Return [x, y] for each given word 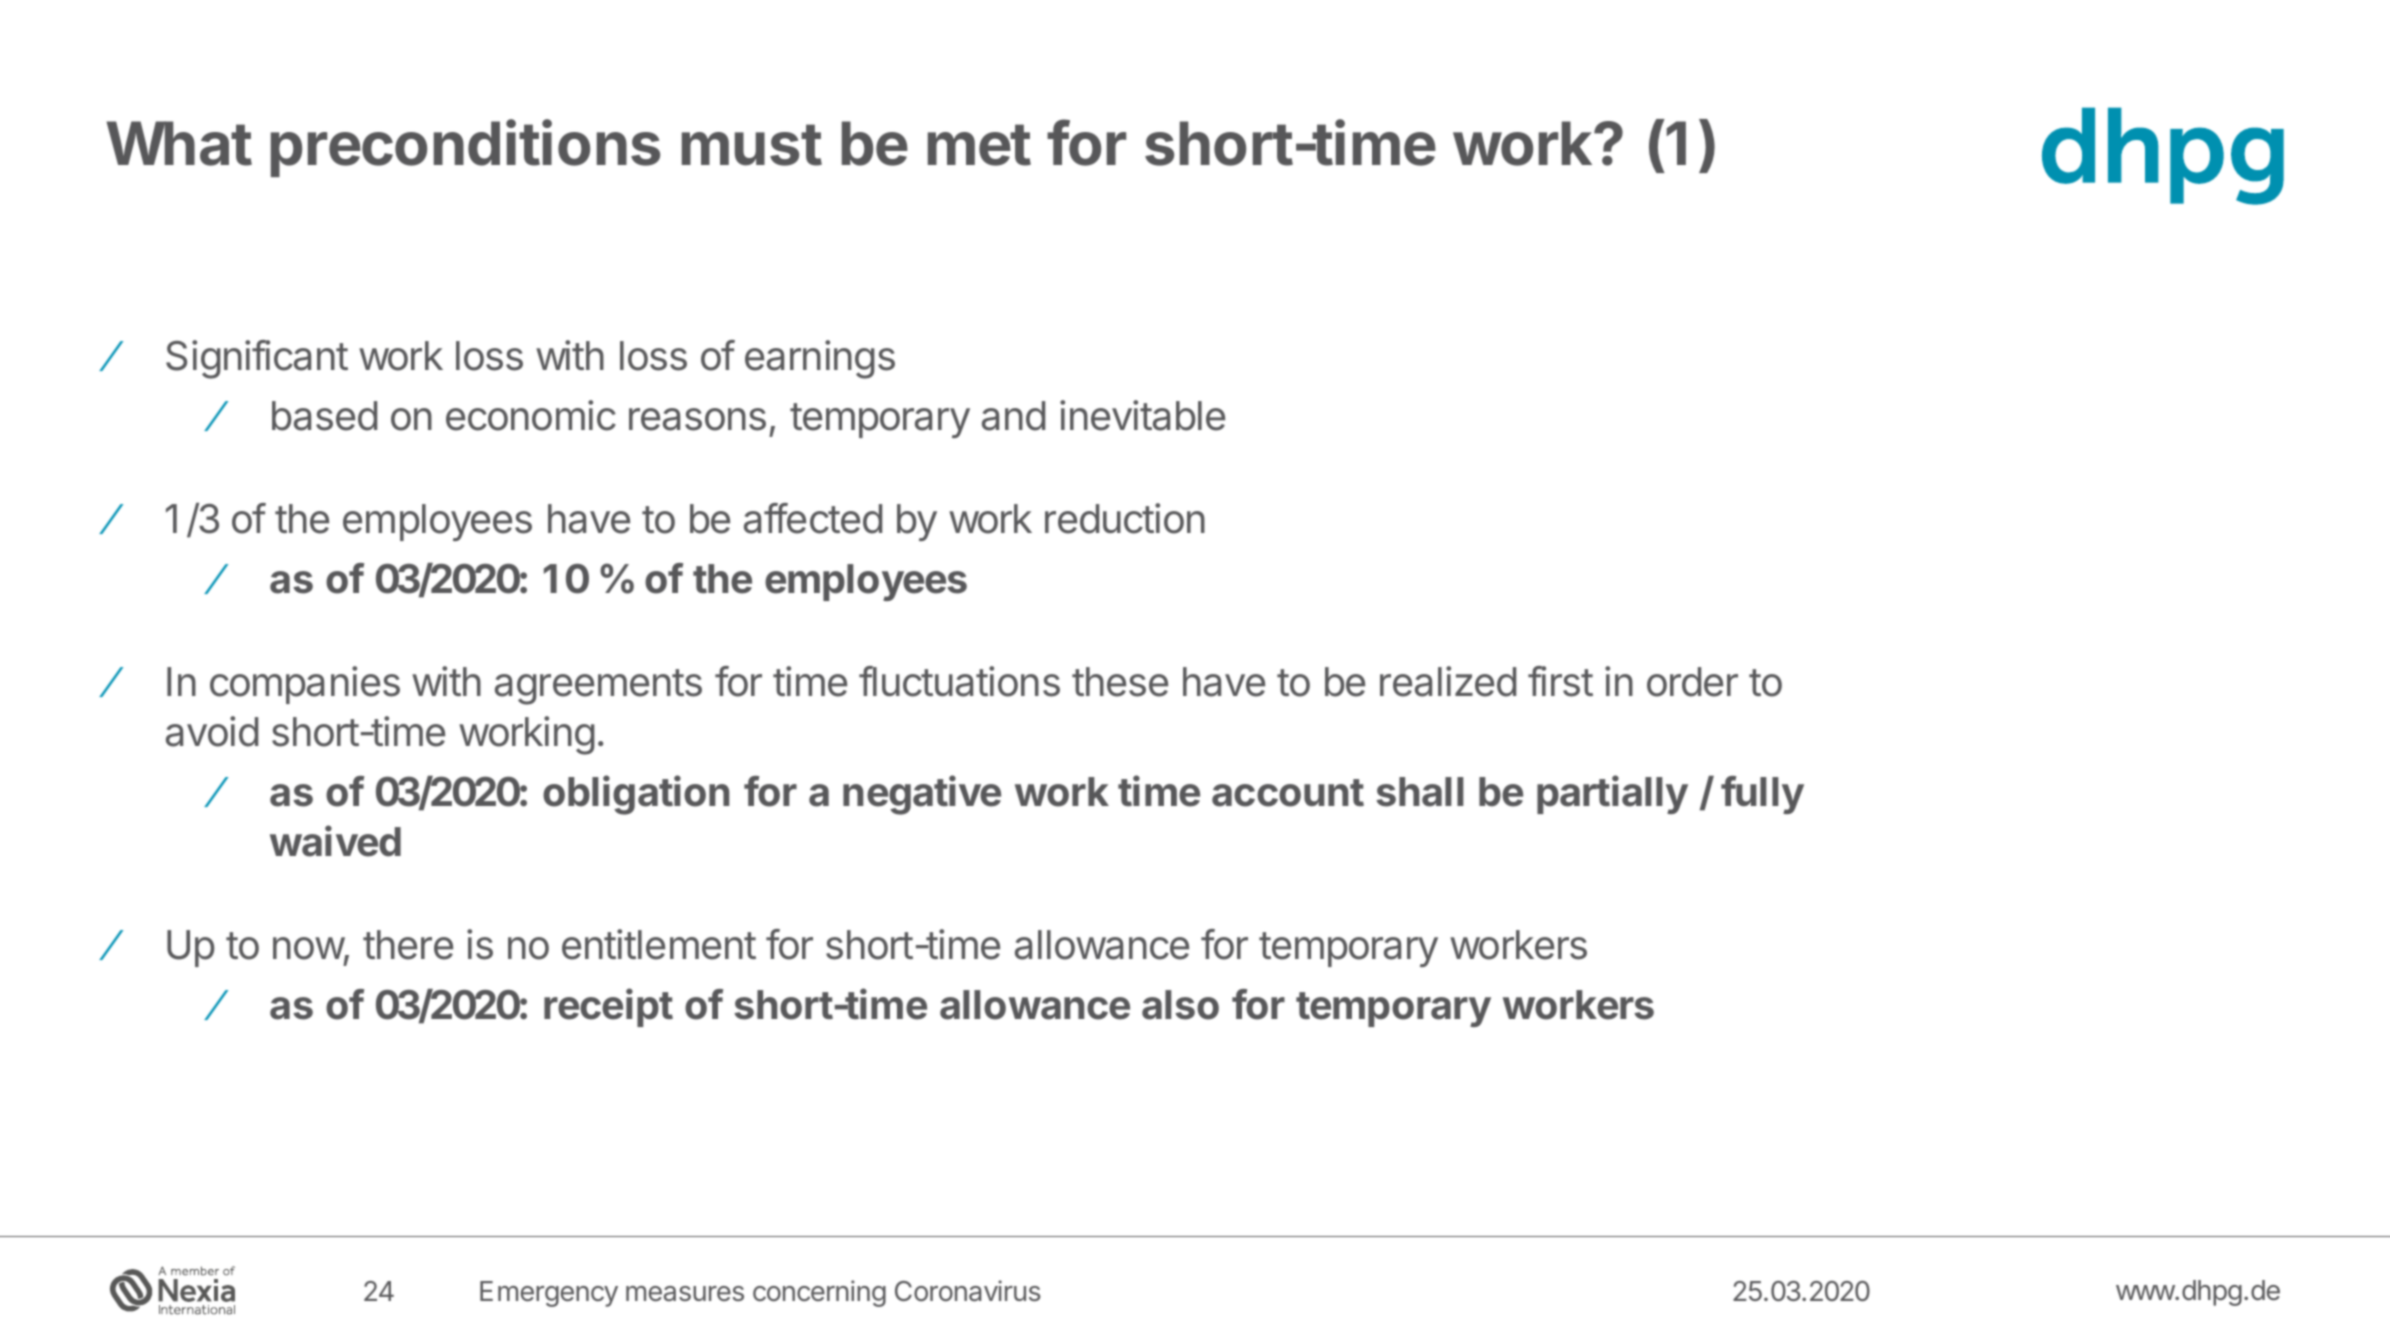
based [324, 416]
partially [1612, 794]
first [1560, 681]
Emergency [549, 1294]
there [408, 945]
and [1013, 416]
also [1180, 1005]
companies [305, 685]
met [979, 145]
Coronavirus [968, 1291]
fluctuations [959, 681]
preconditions [465, 148]
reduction [1125, 518]
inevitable [1142, 415]
